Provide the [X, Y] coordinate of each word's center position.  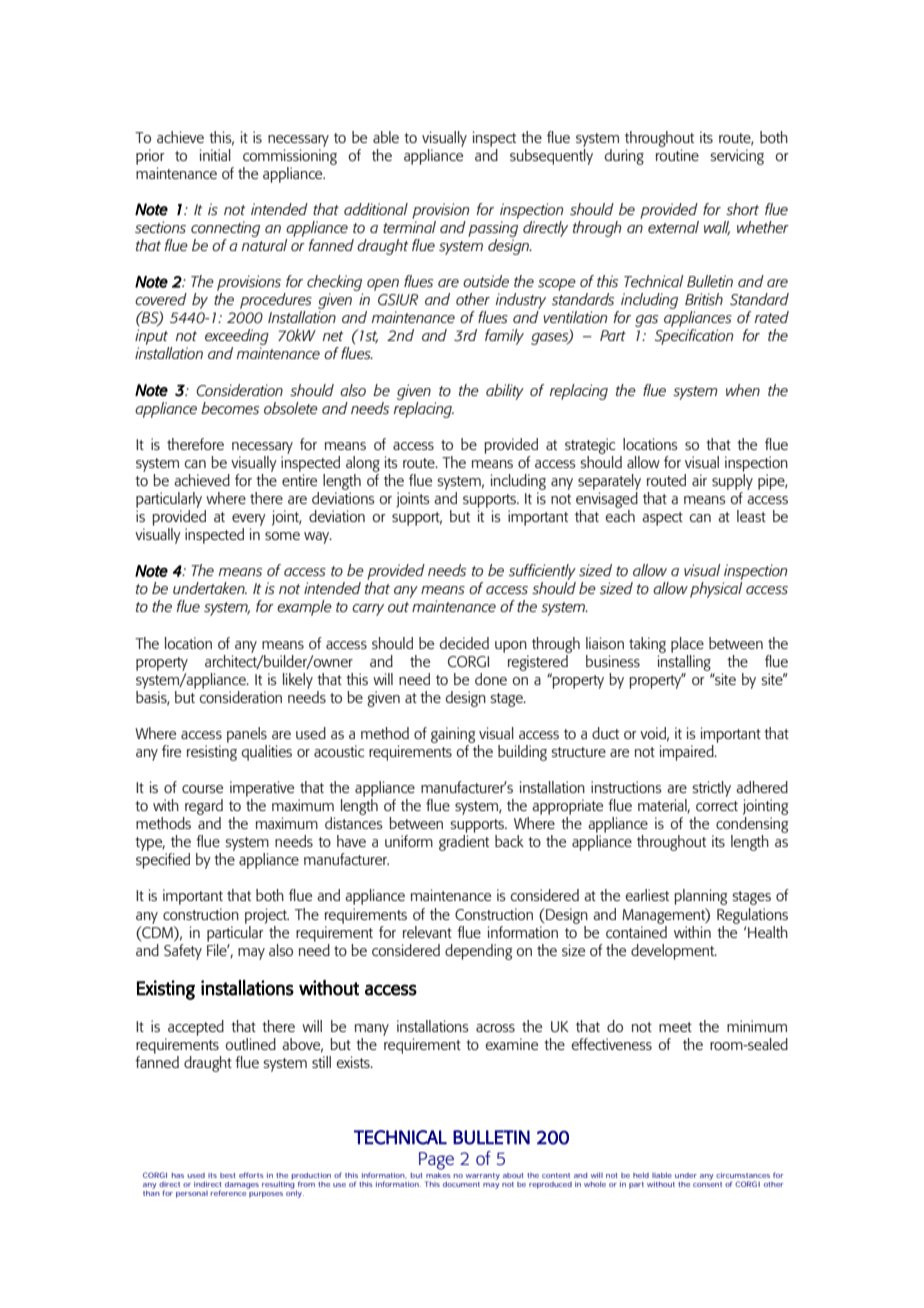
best [228, 1175]
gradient [464, 843]
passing [493, 229]
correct [717, 806]
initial [215, 155]
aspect [662, 519]
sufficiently [542, 572]
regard [204, 807]
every [249, 520]
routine [677, 155]
